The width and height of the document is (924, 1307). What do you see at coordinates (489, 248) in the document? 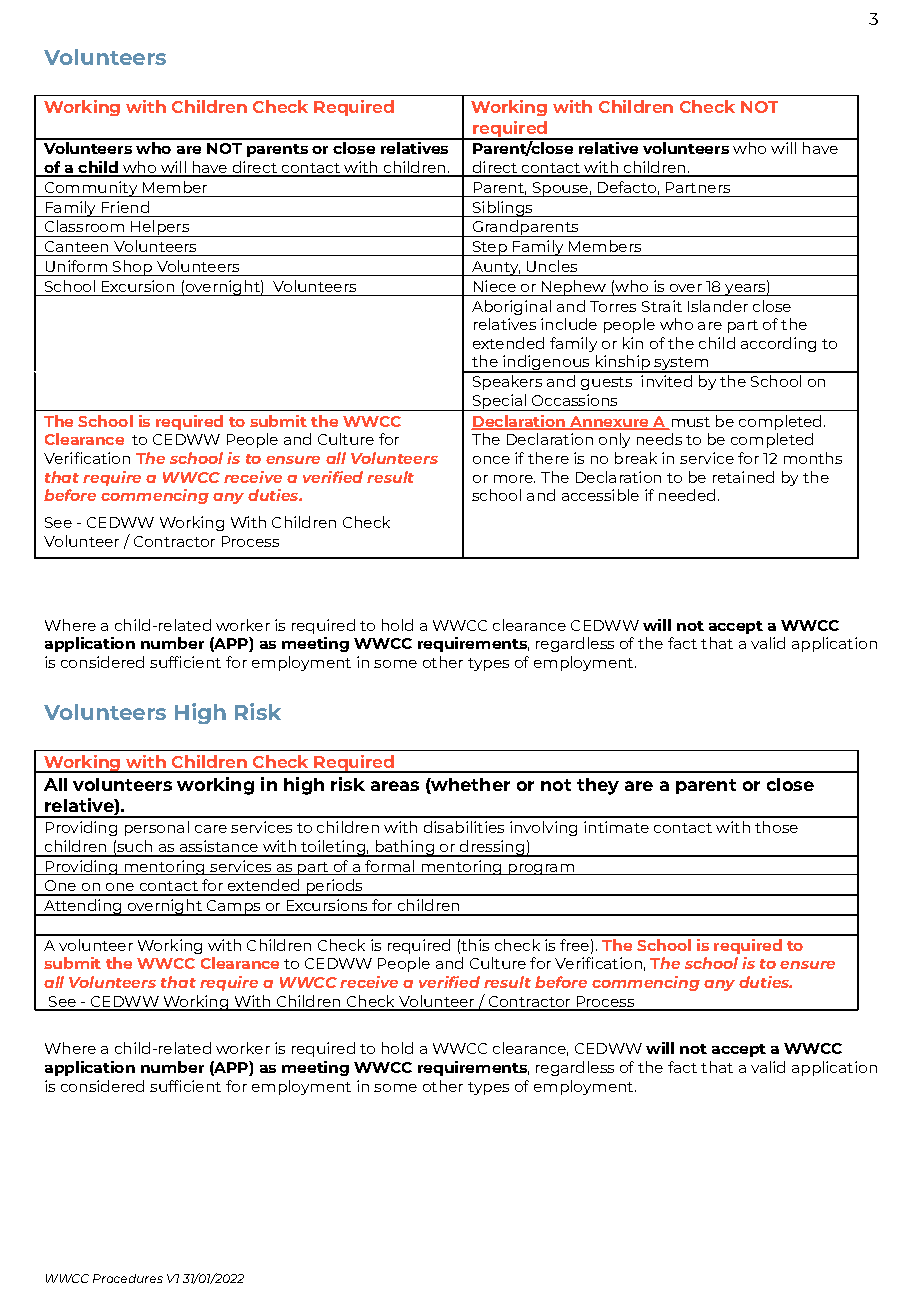
I see `Step` at bounding box center [489, 248].
